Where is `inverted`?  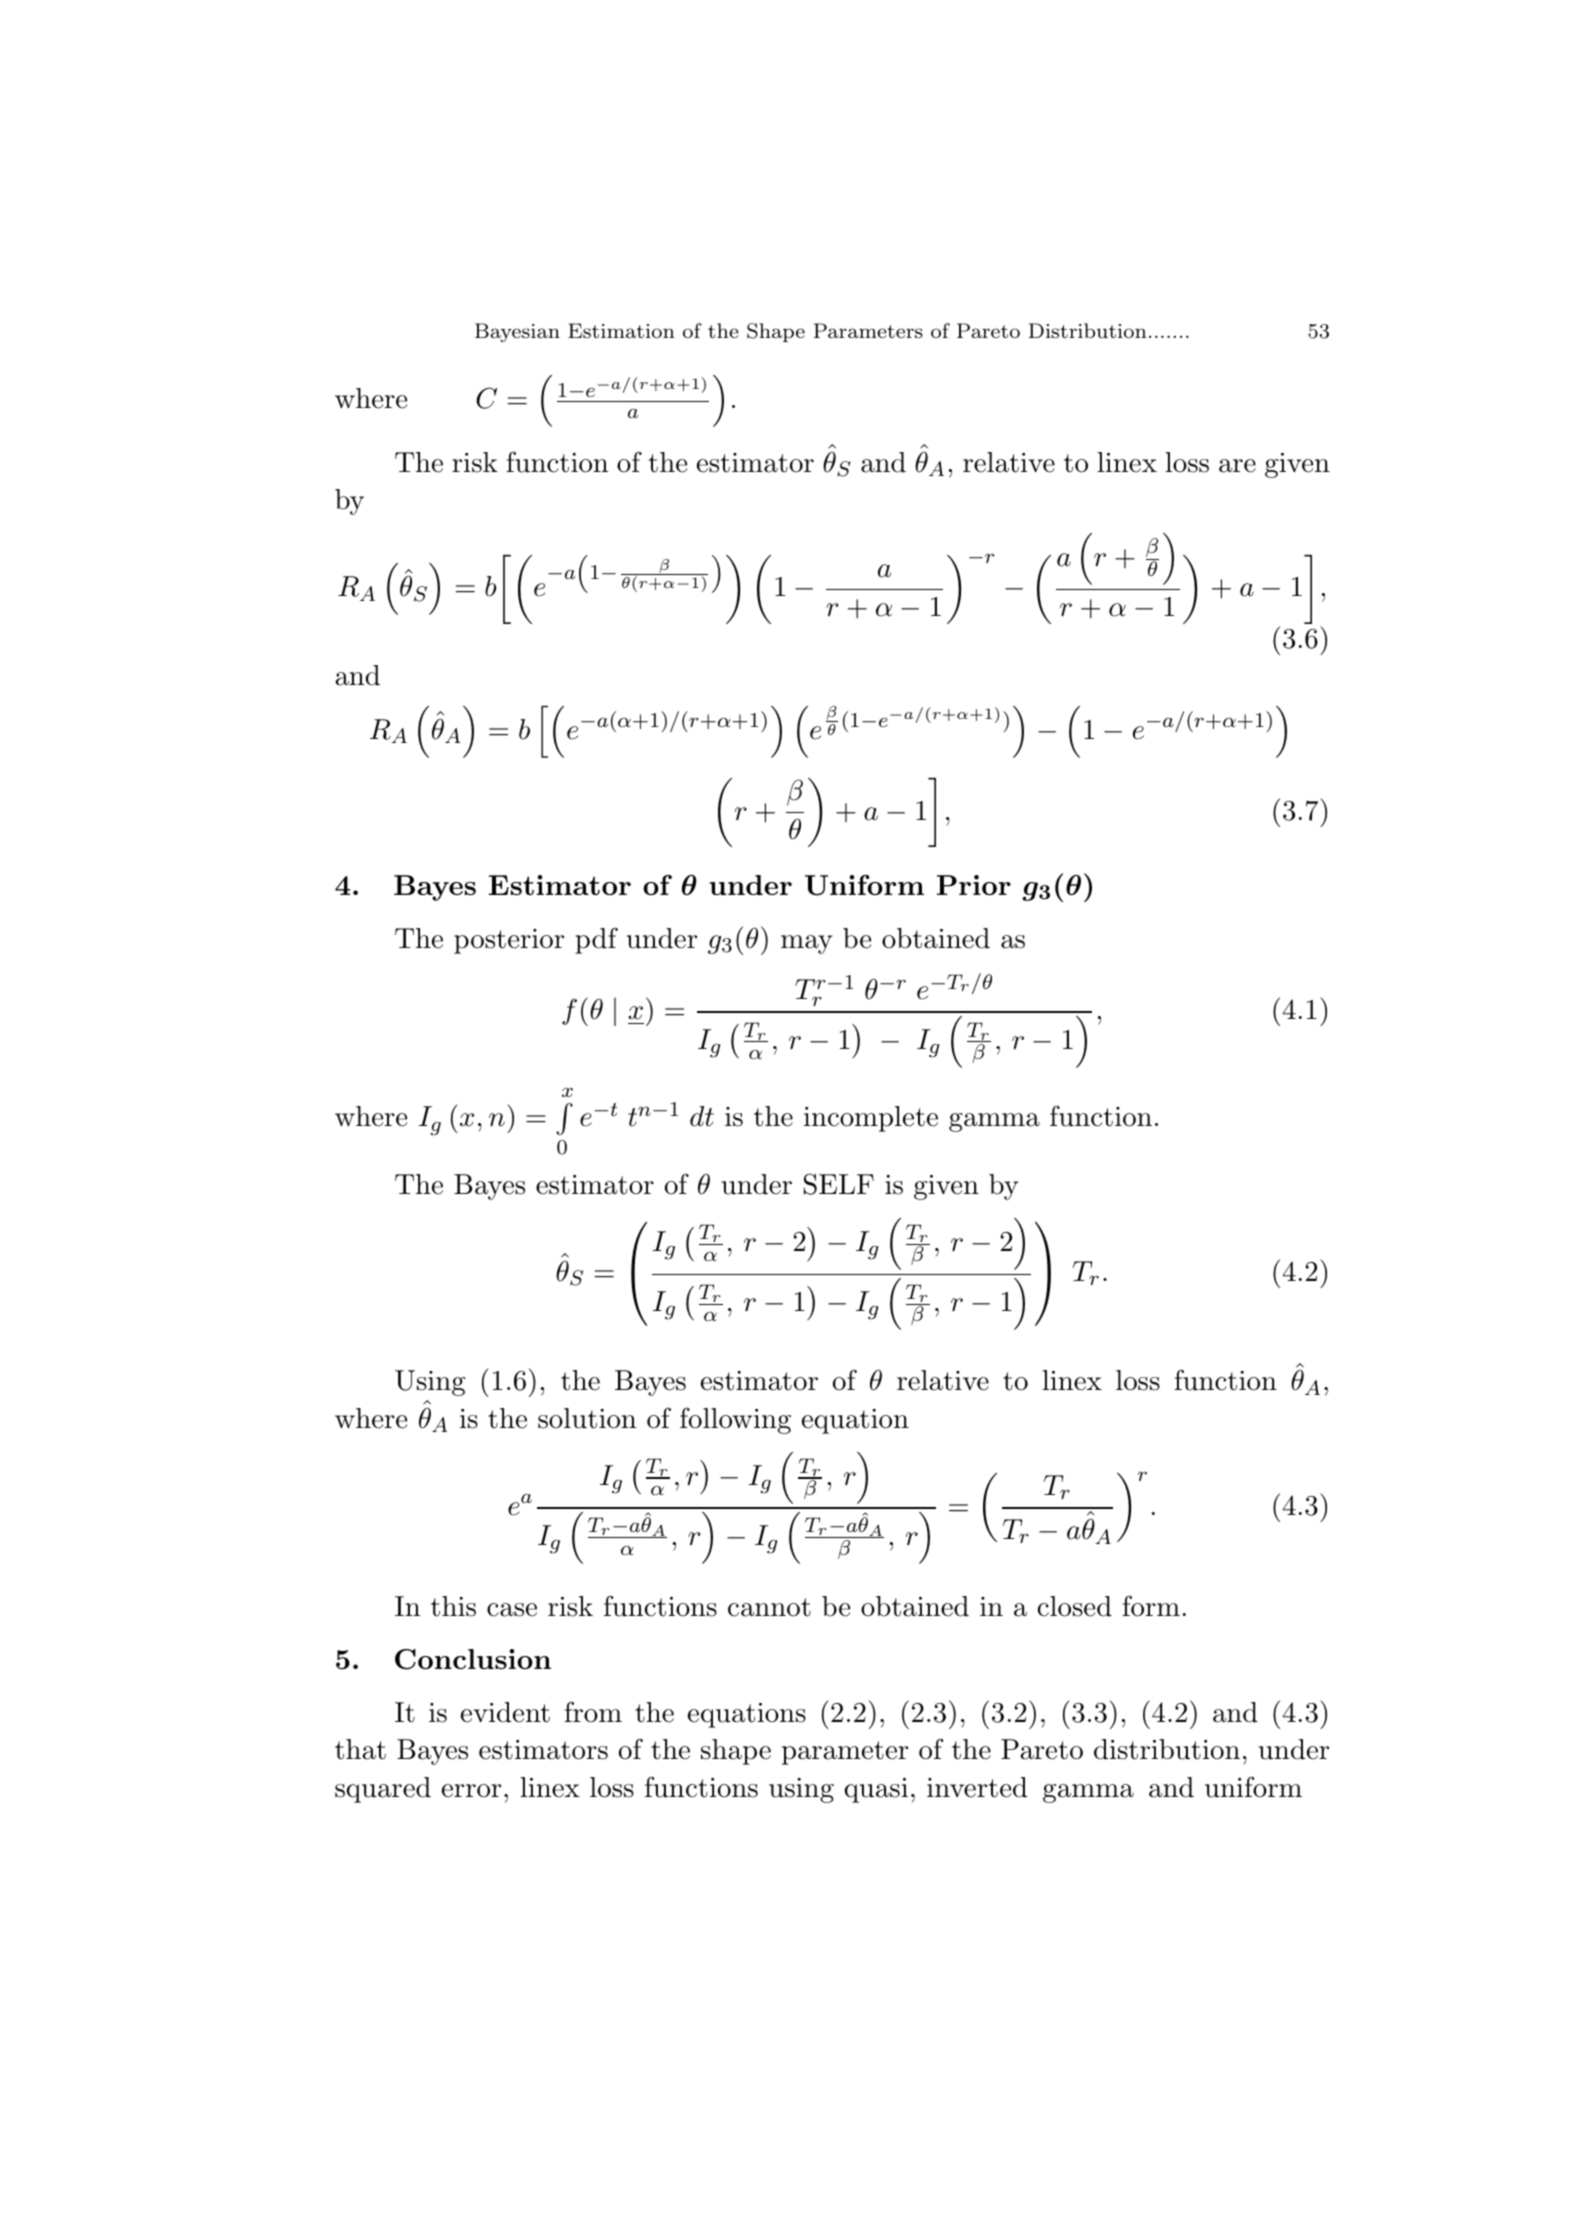 inverted is located at coordinates (977, 1787).
